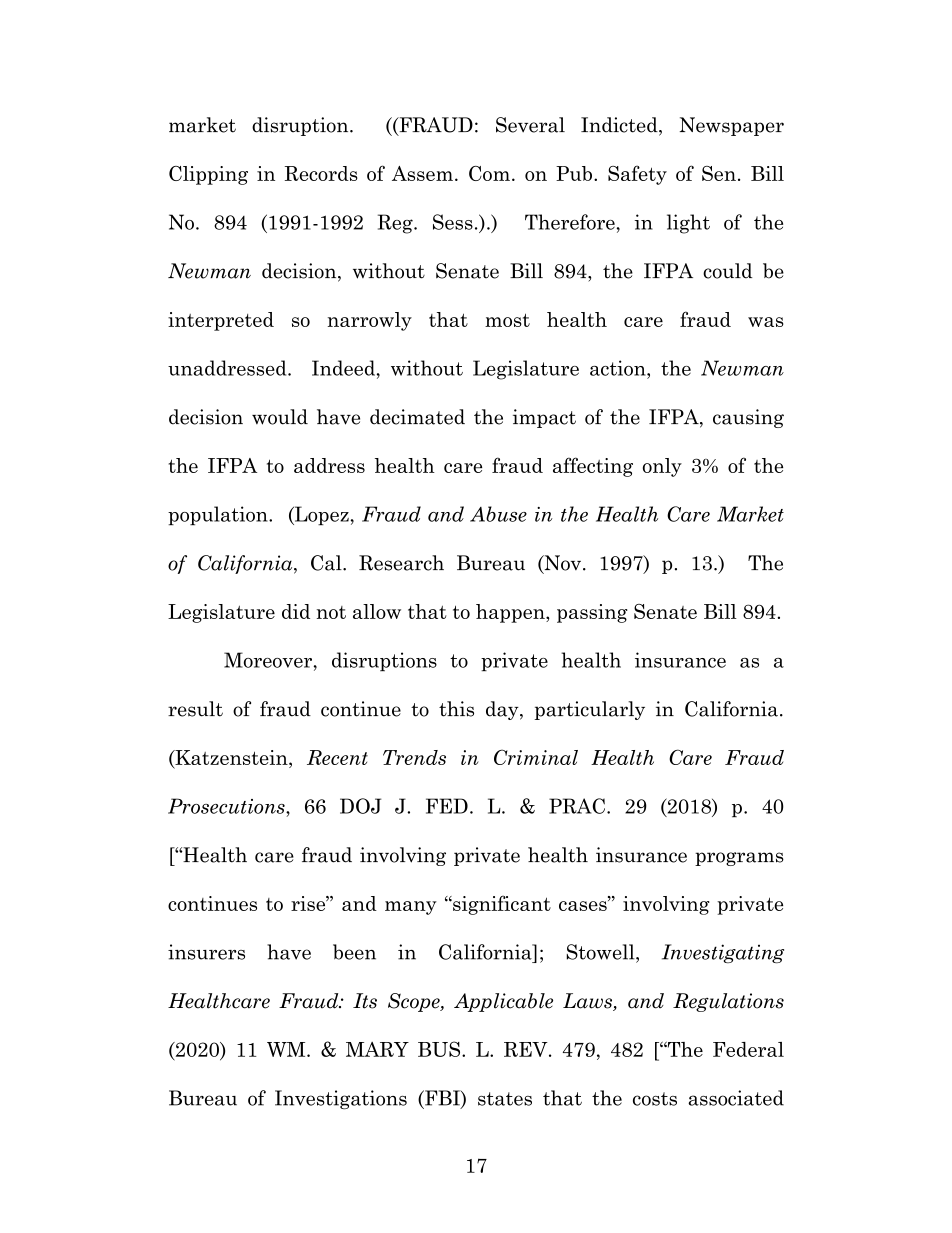 This page has width=952, height=1233. I want to click on did, so click(296, 611).
